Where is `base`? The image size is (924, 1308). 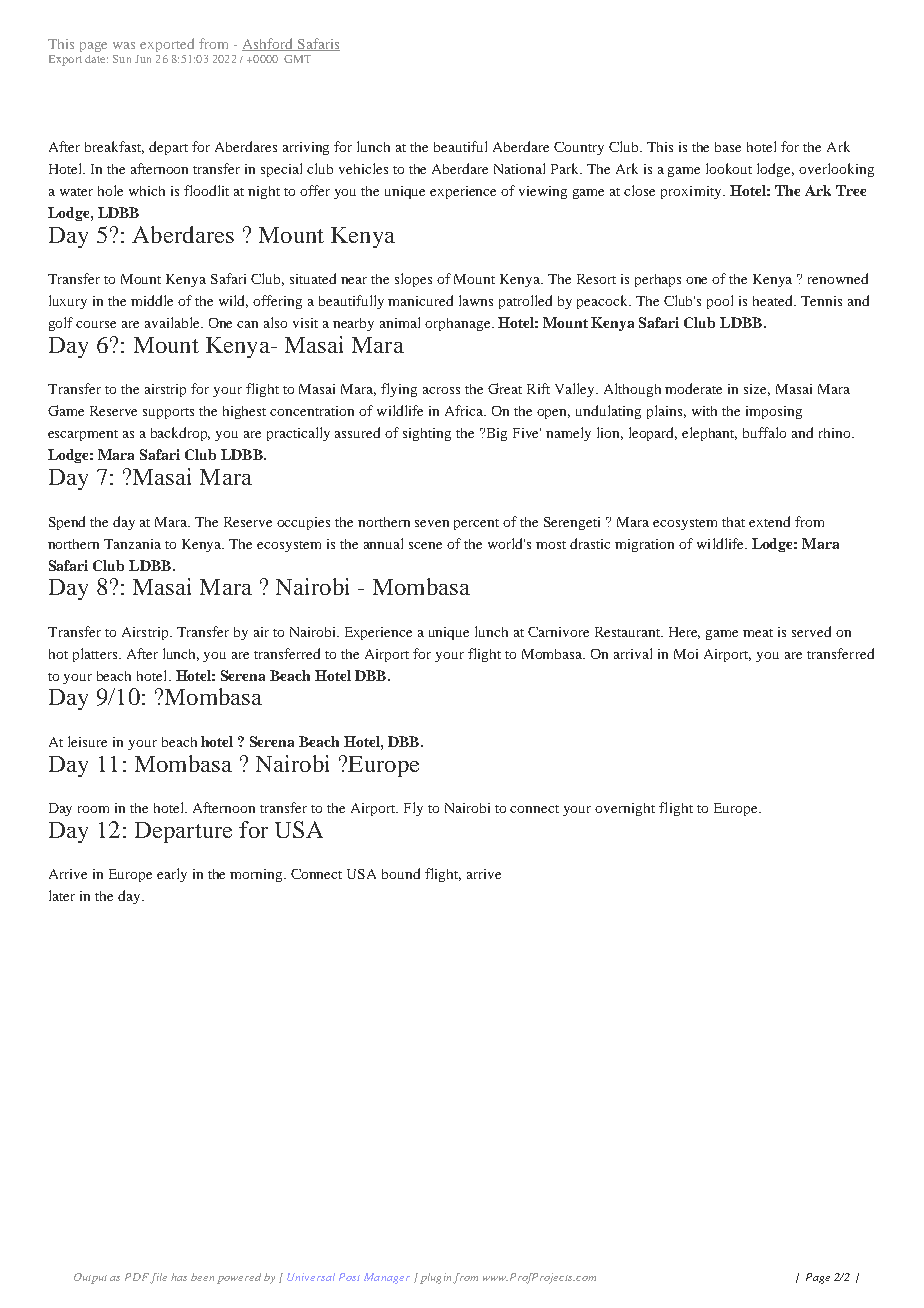
base is located at coordinates (728, 147).
